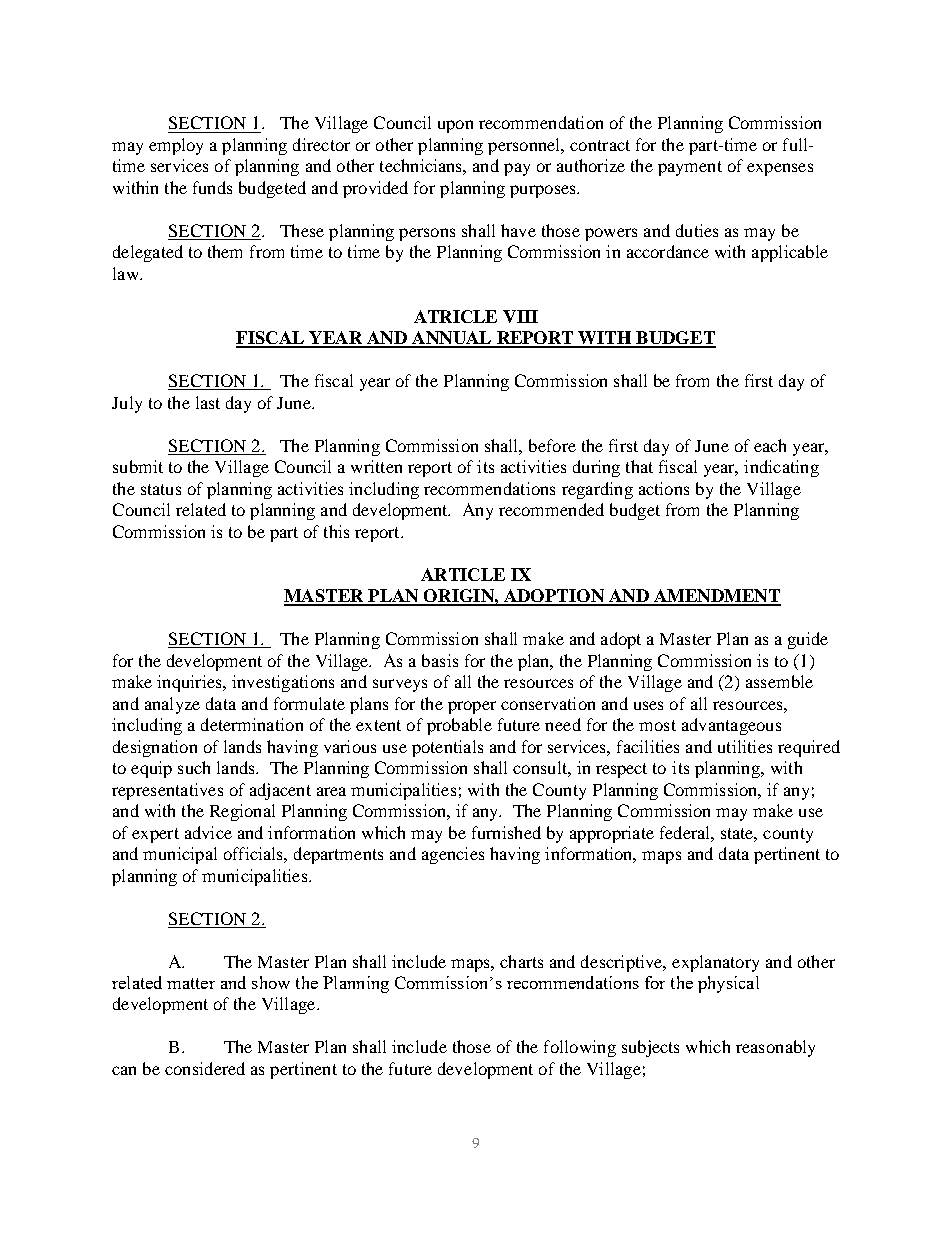 The height and width of the image is (1233, 952). I want to click on AMENDMENT, so click(716, 597).
